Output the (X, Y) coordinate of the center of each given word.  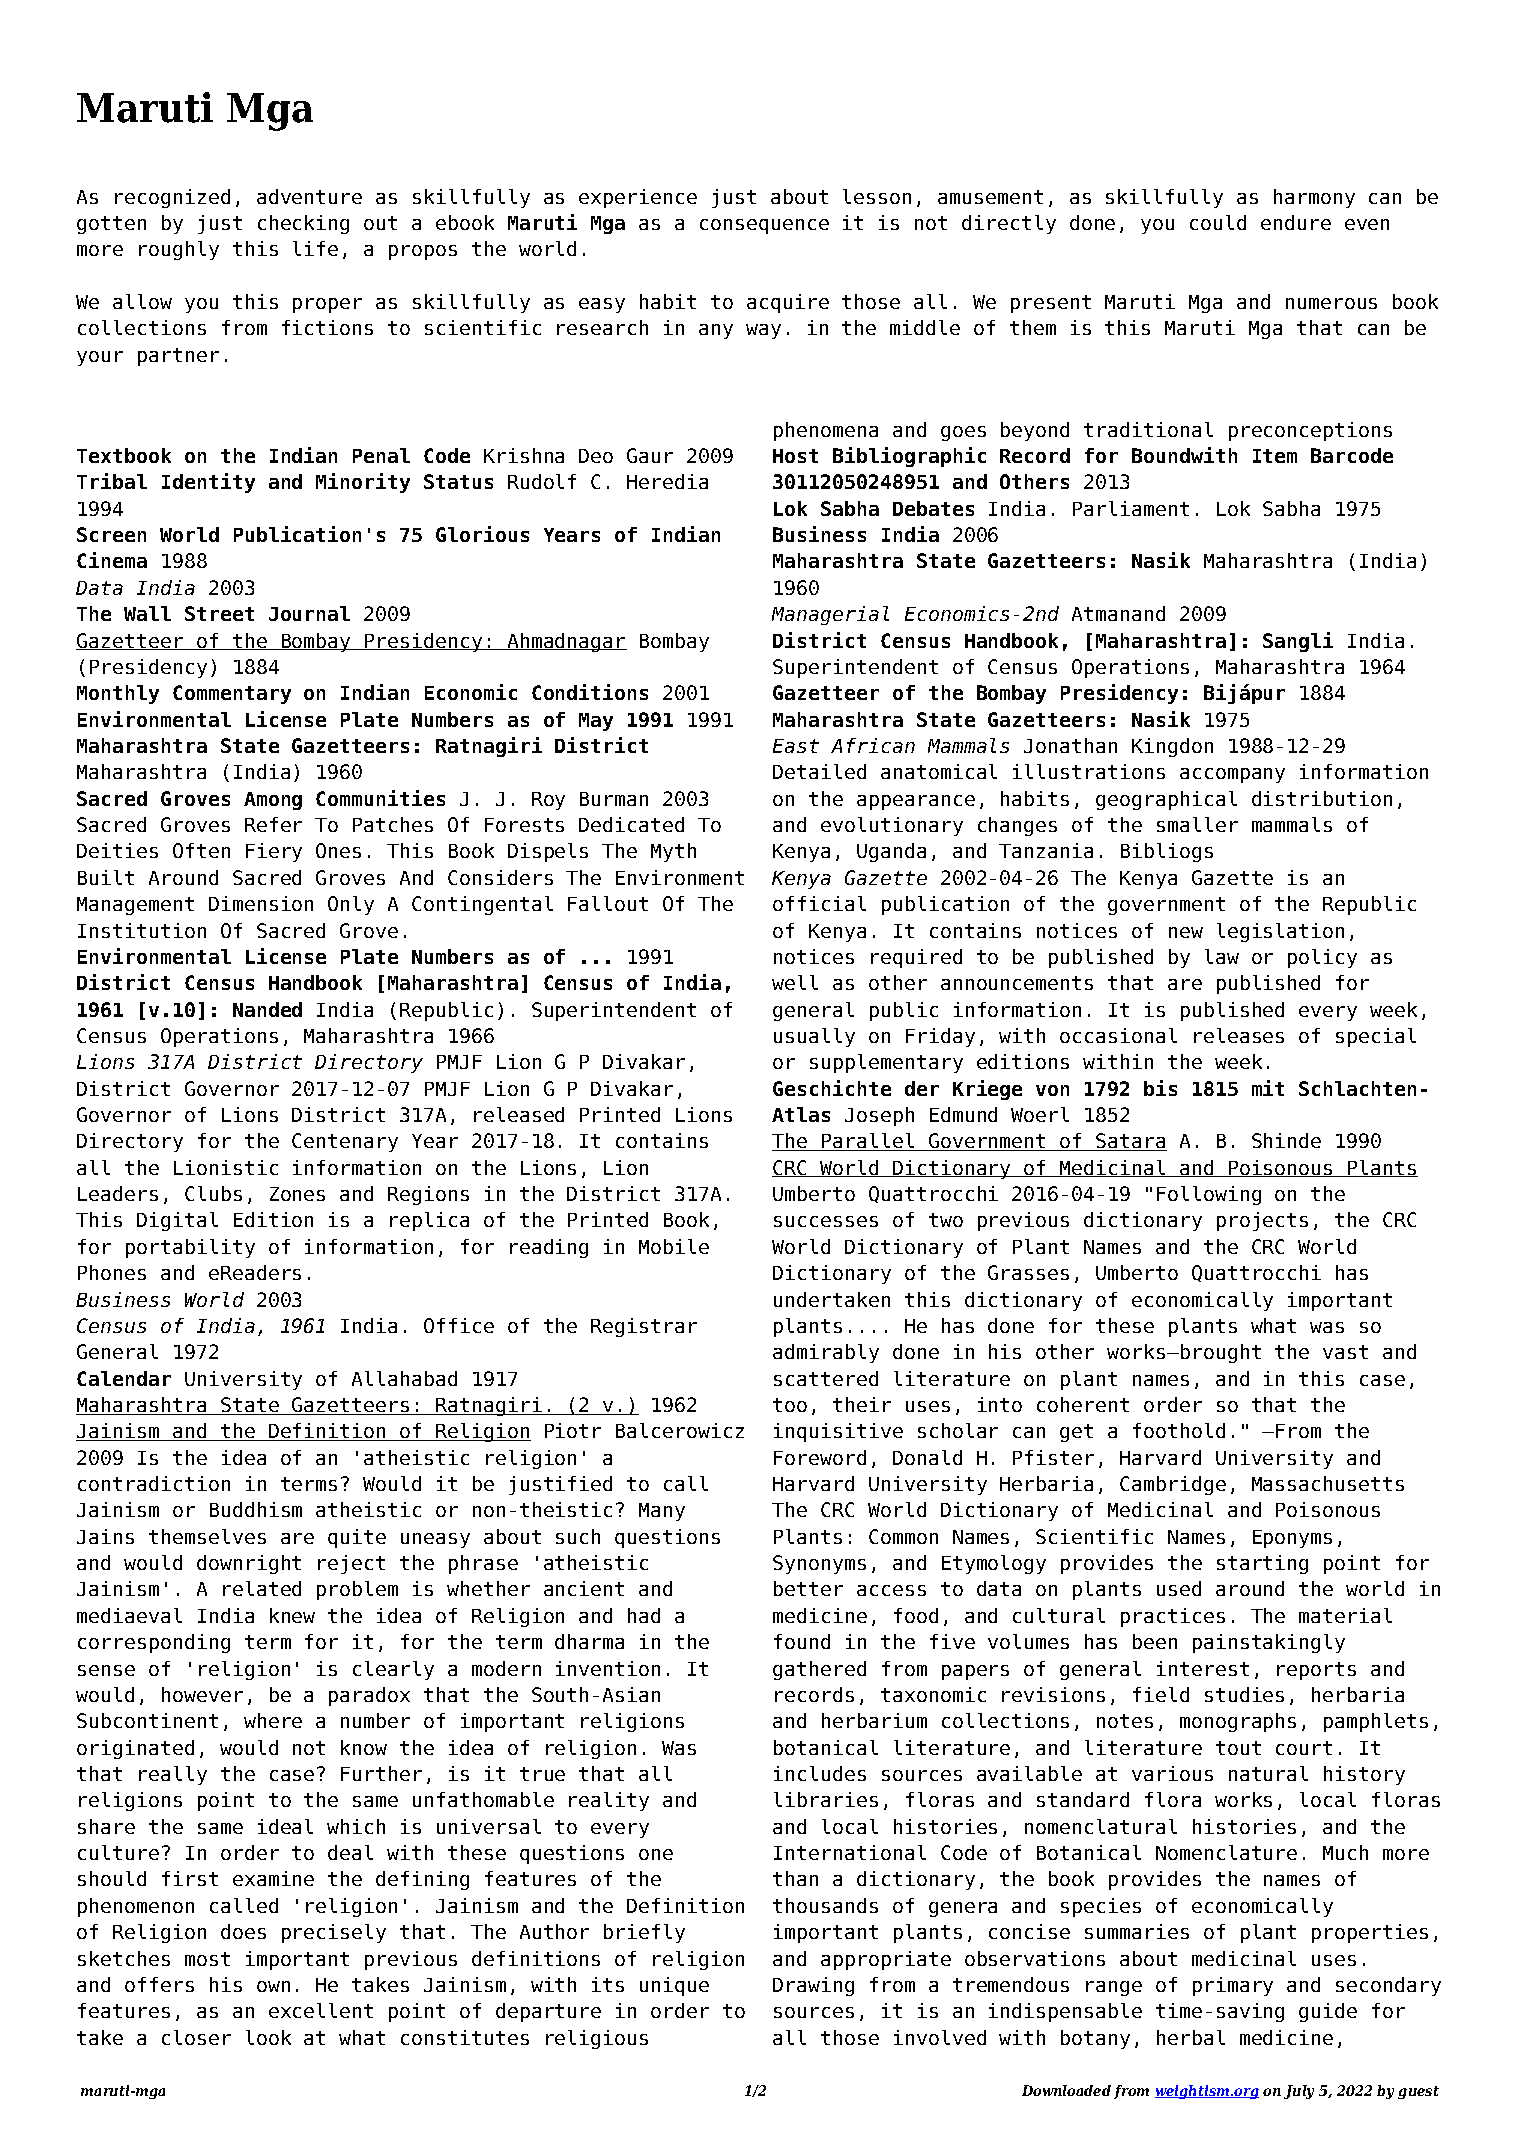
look (268, 2037)
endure (1296, 222)
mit (1268, 1088)
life (315, 248)
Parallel (868, 1142)
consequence (764, 226)
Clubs (213, 1193)
